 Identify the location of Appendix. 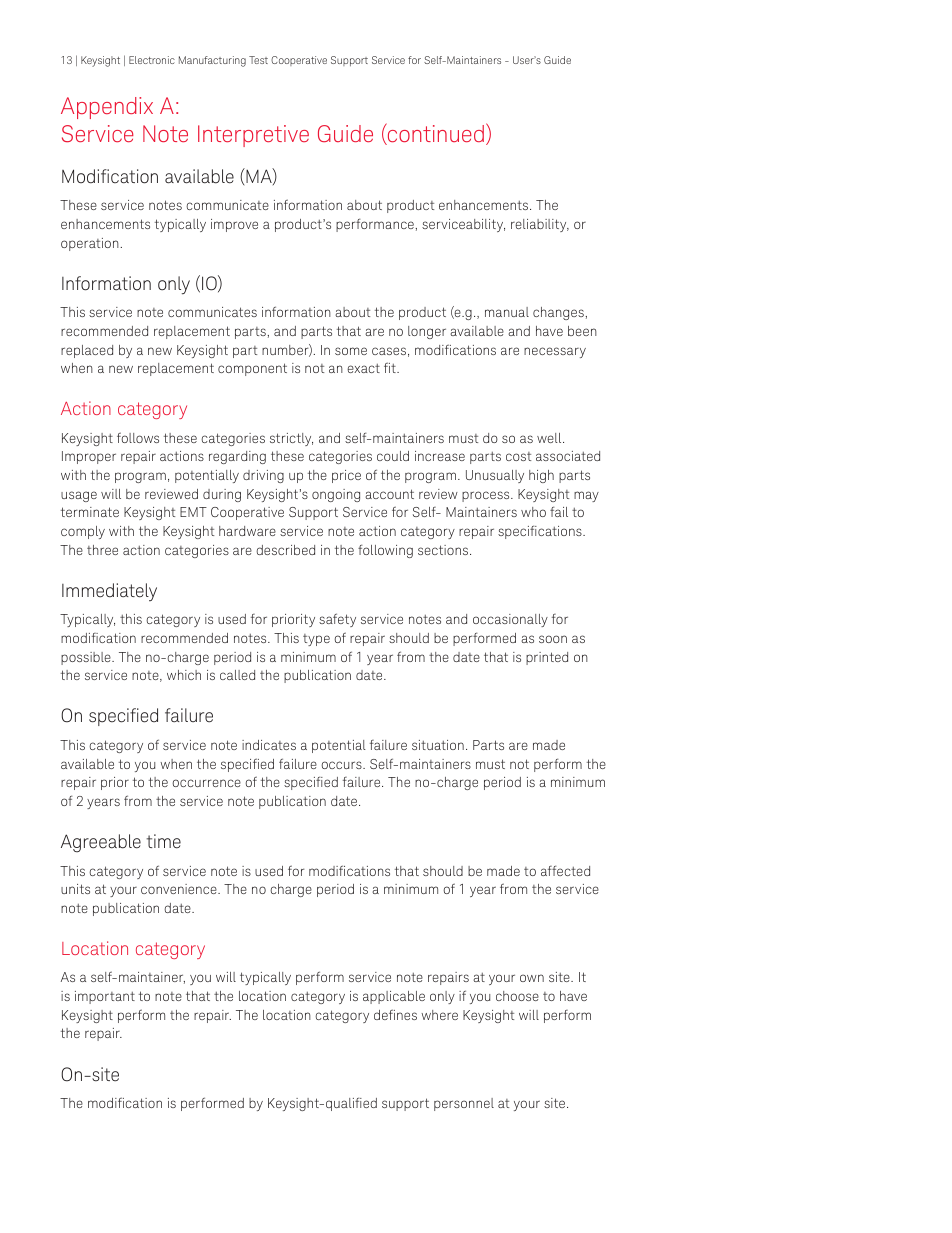
(107, 108).
